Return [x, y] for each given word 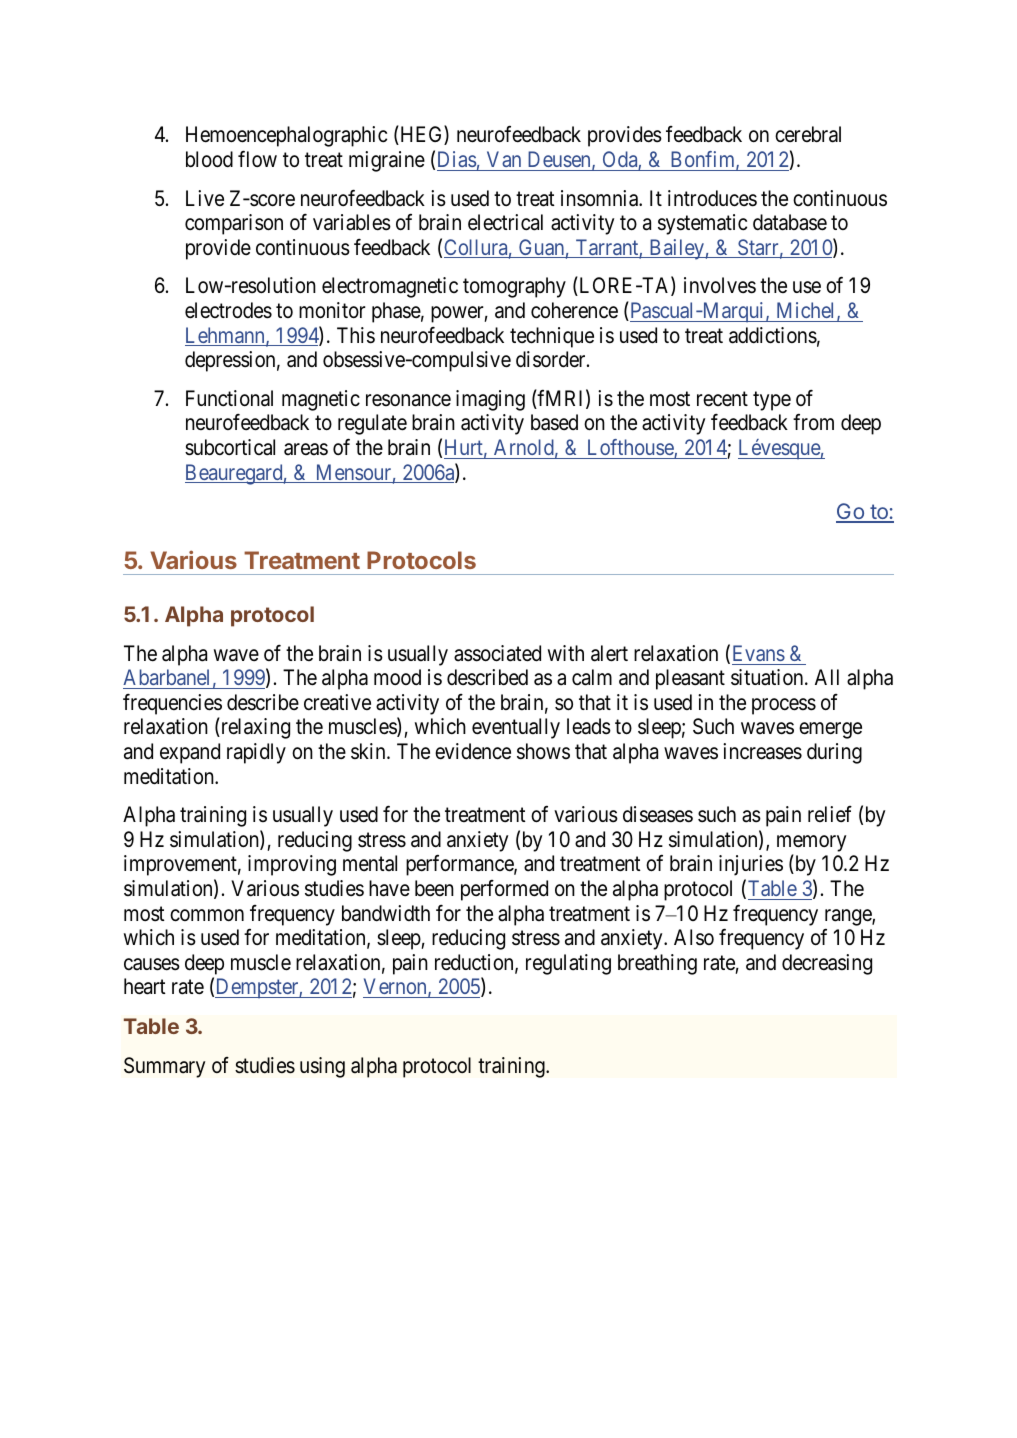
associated [497, 653]
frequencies [172, 704]
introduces [712, 198]
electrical [505, 222]
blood [209, 159]
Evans [759, 653]
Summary [165, 1067]
